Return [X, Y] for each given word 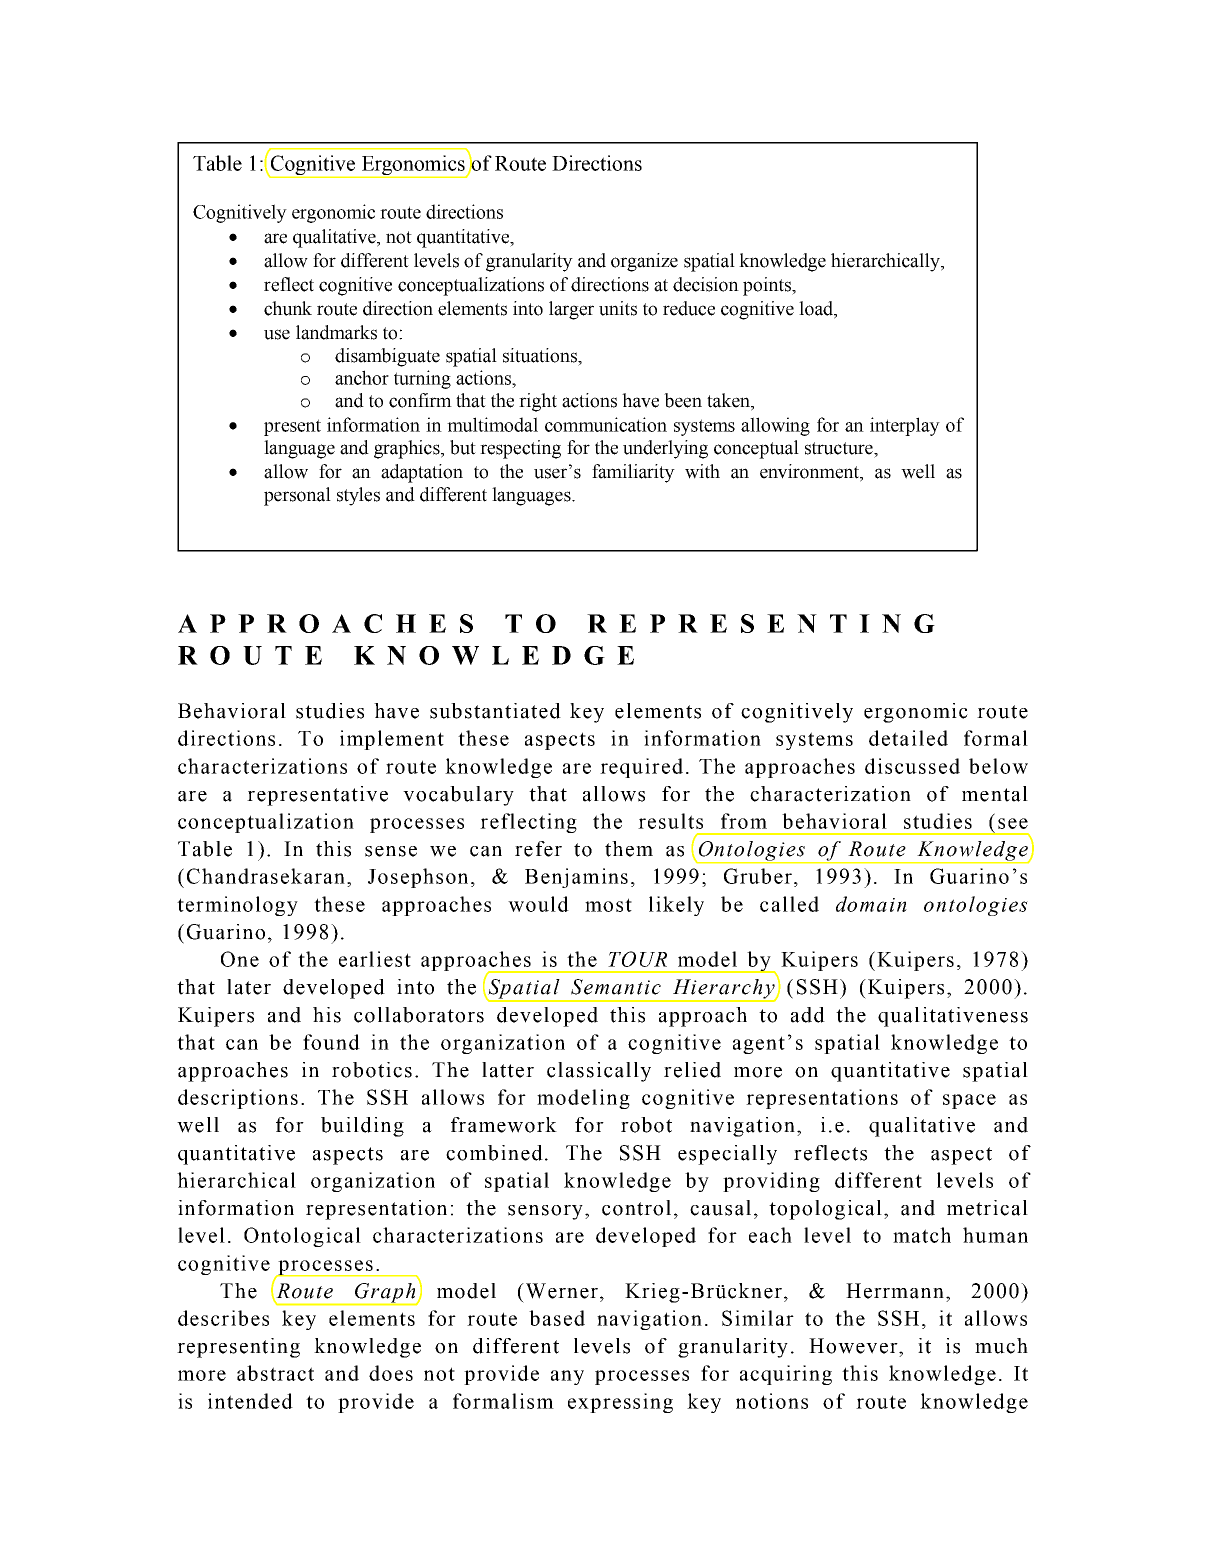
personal [297, 496]
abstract [275, 1373]
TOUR [637, 959]
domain [871, 904]
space [969, 1101]
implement [392, 740]
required [641, 768]
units [618, 308]
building [362, 1127]
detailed [908, 738]
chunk [288, 308]
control [636, 1208]
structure [840, 448]
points [768, 286]
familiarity [633, 473]
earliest [375, 959]
